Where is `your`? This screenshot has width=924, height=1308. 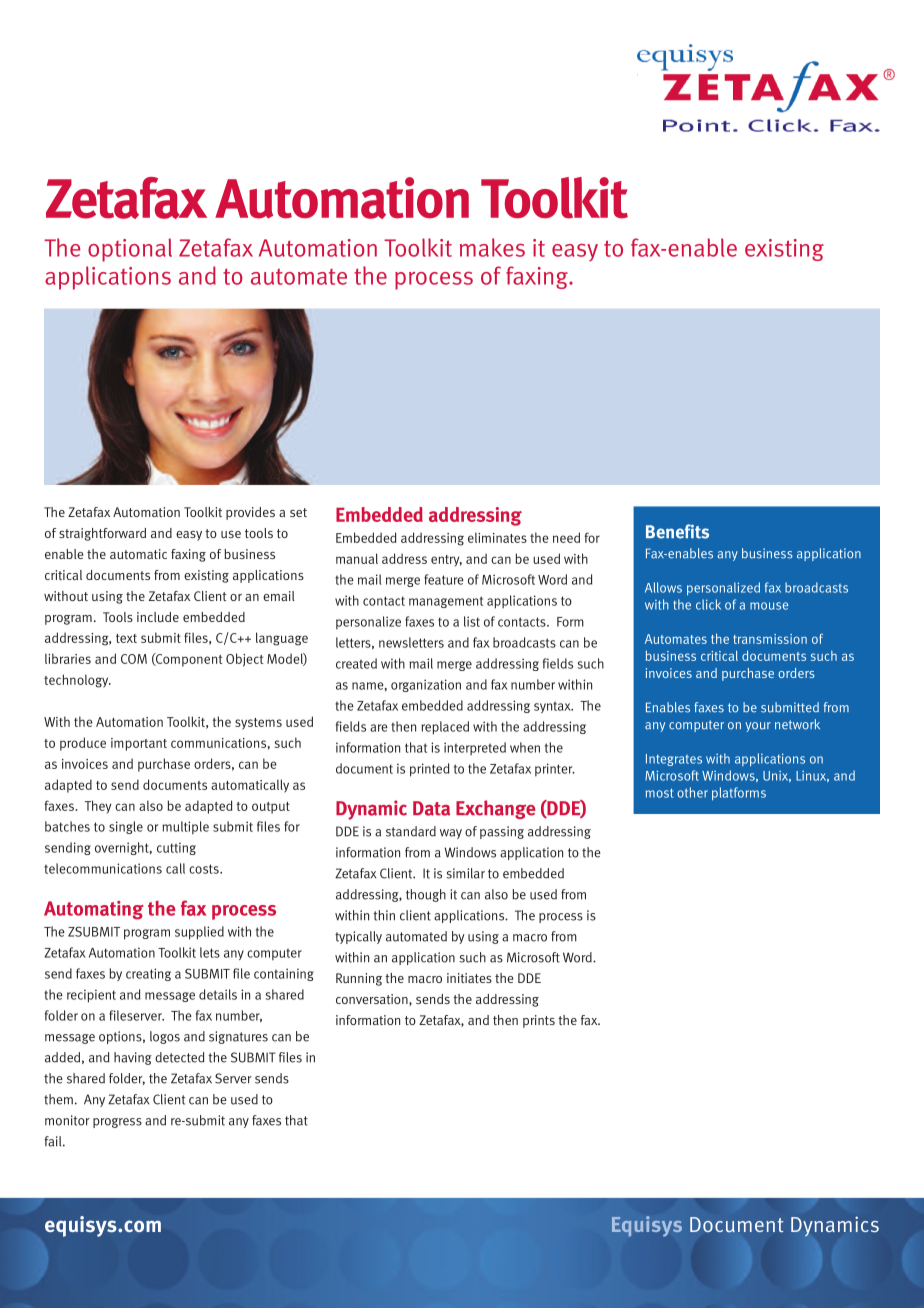 your is located at coordinates (758, 727).
